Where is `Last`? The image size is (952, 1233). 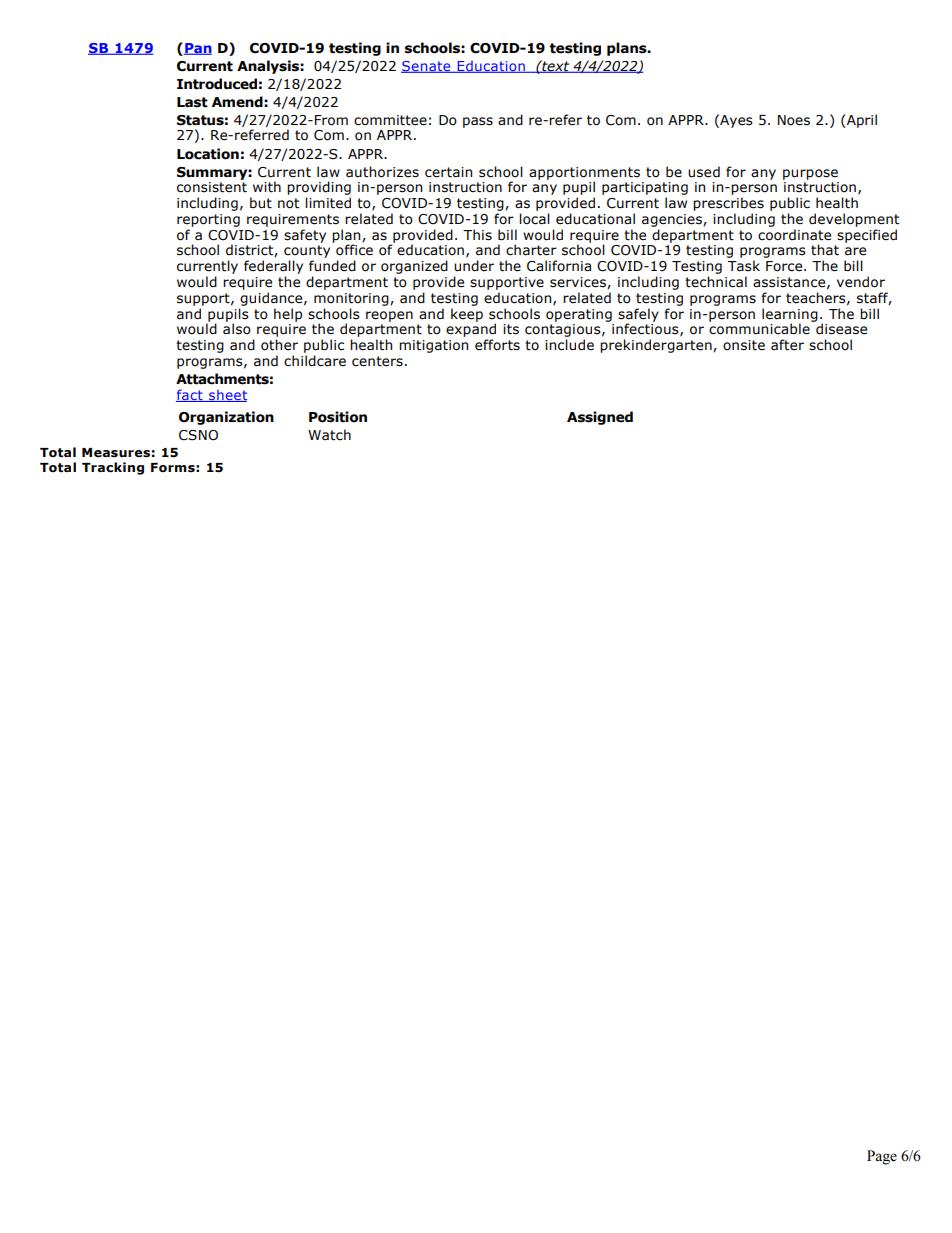
Last is located at coordinates (192, 102).
